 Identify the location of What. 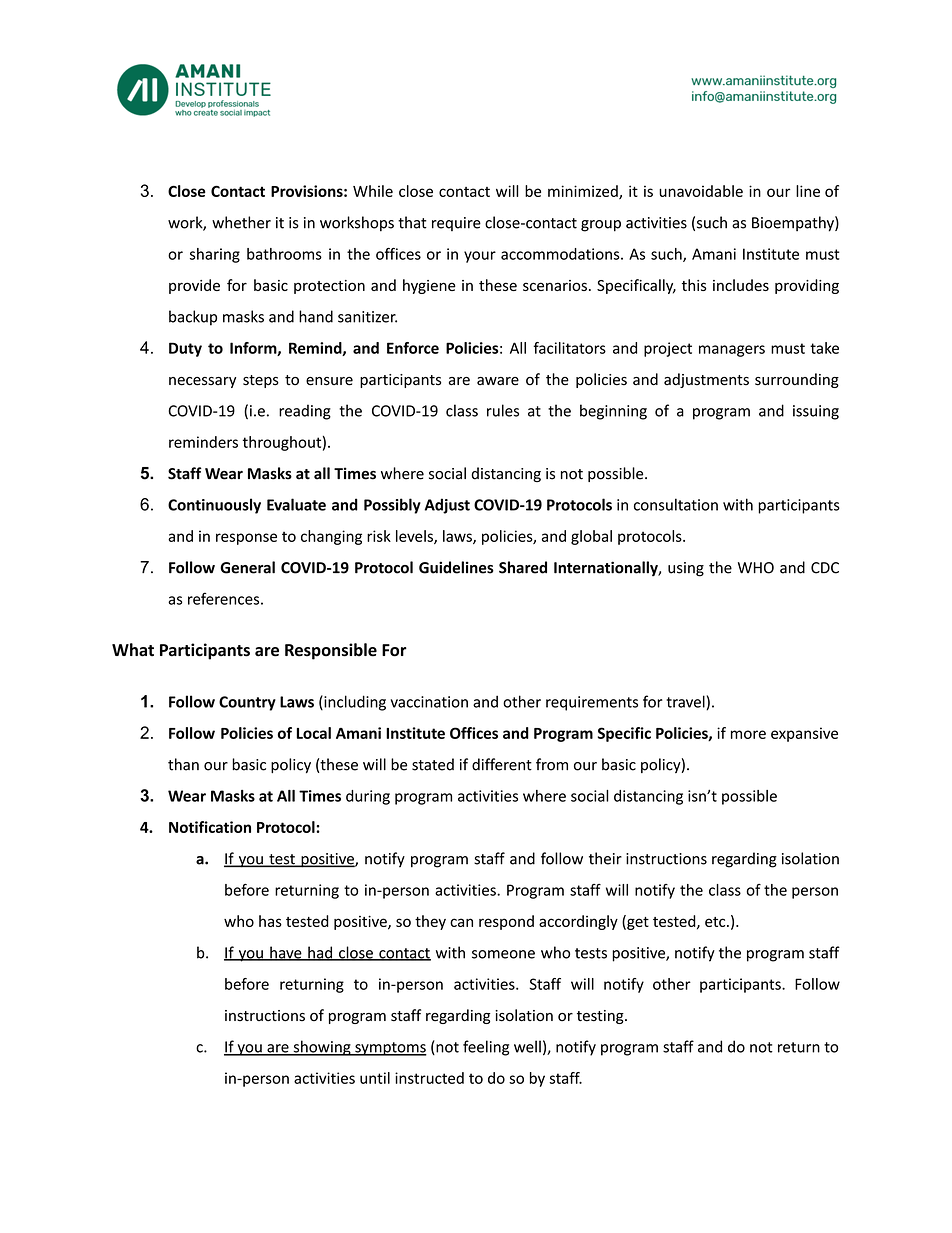
(133, 650).
